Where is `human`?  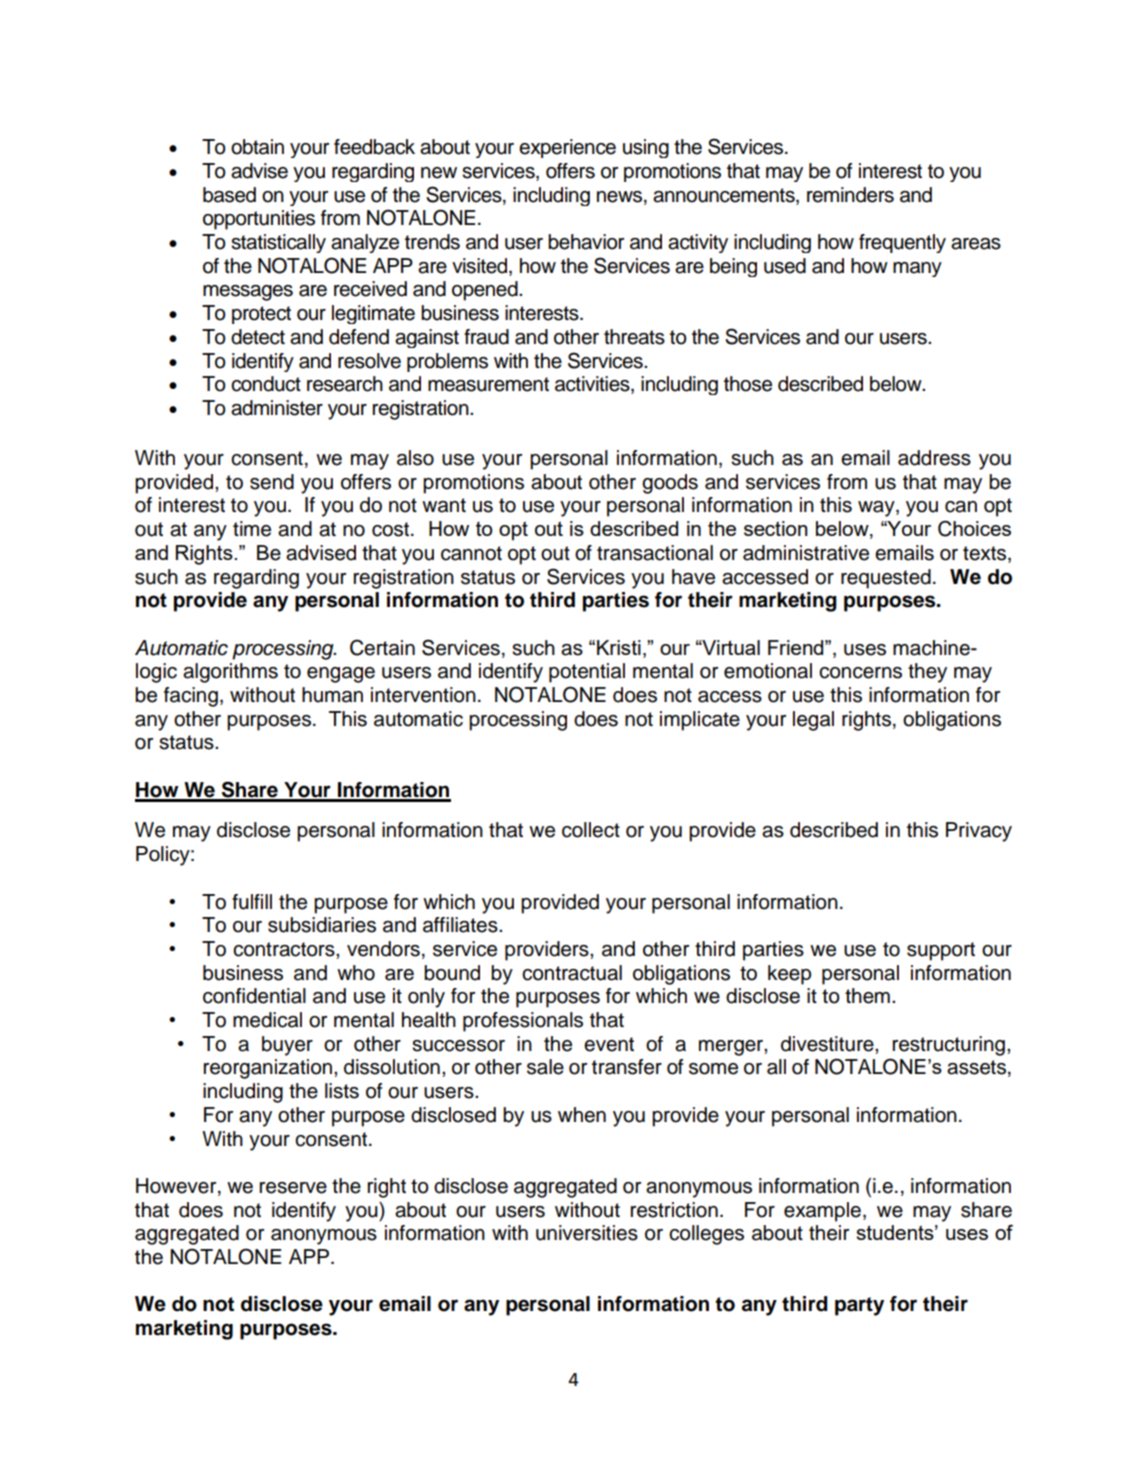 human is located at coordinates (332, 695).
